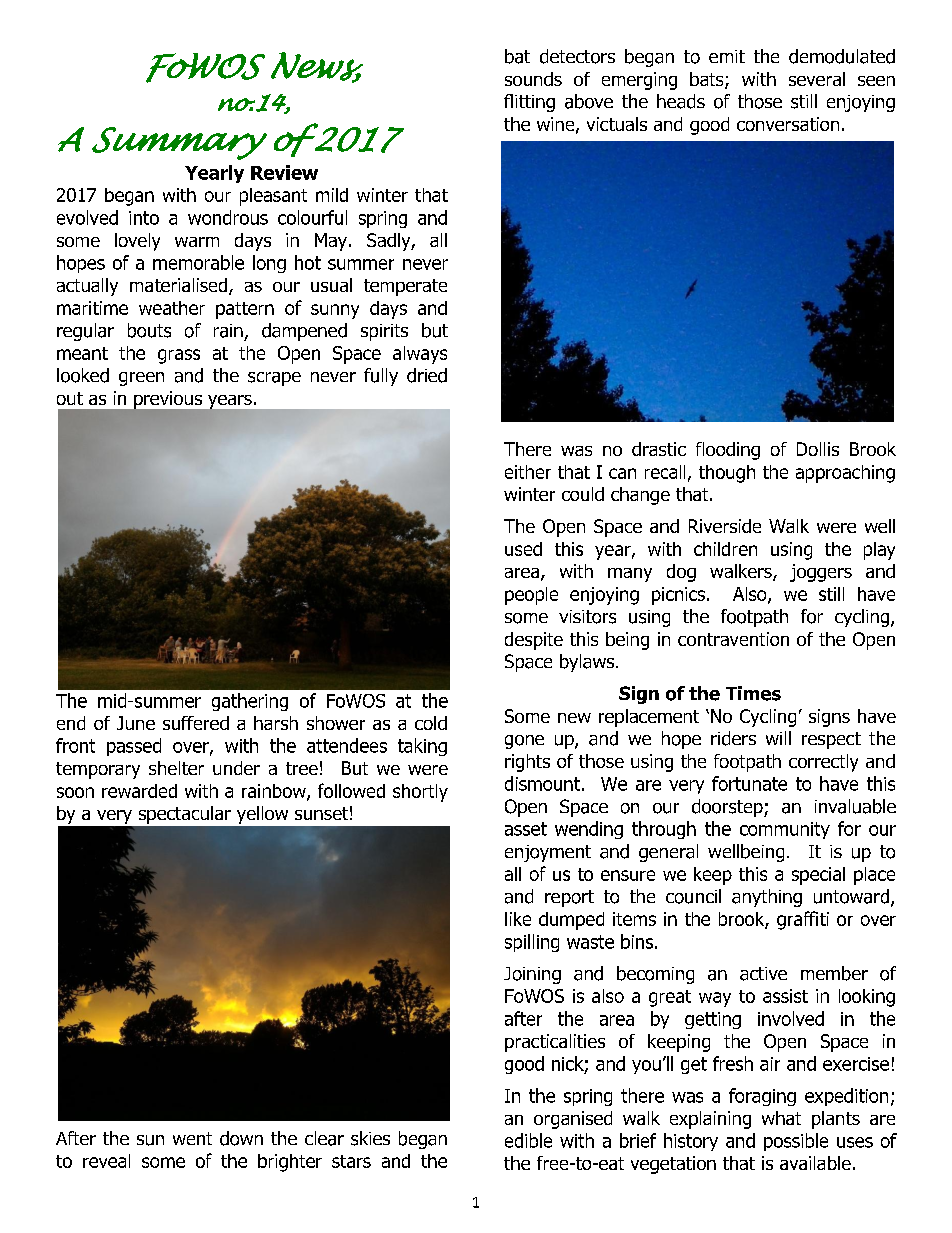 The height and width of the image is (1233, 952). I want to click on went, so click(192, 1138).
